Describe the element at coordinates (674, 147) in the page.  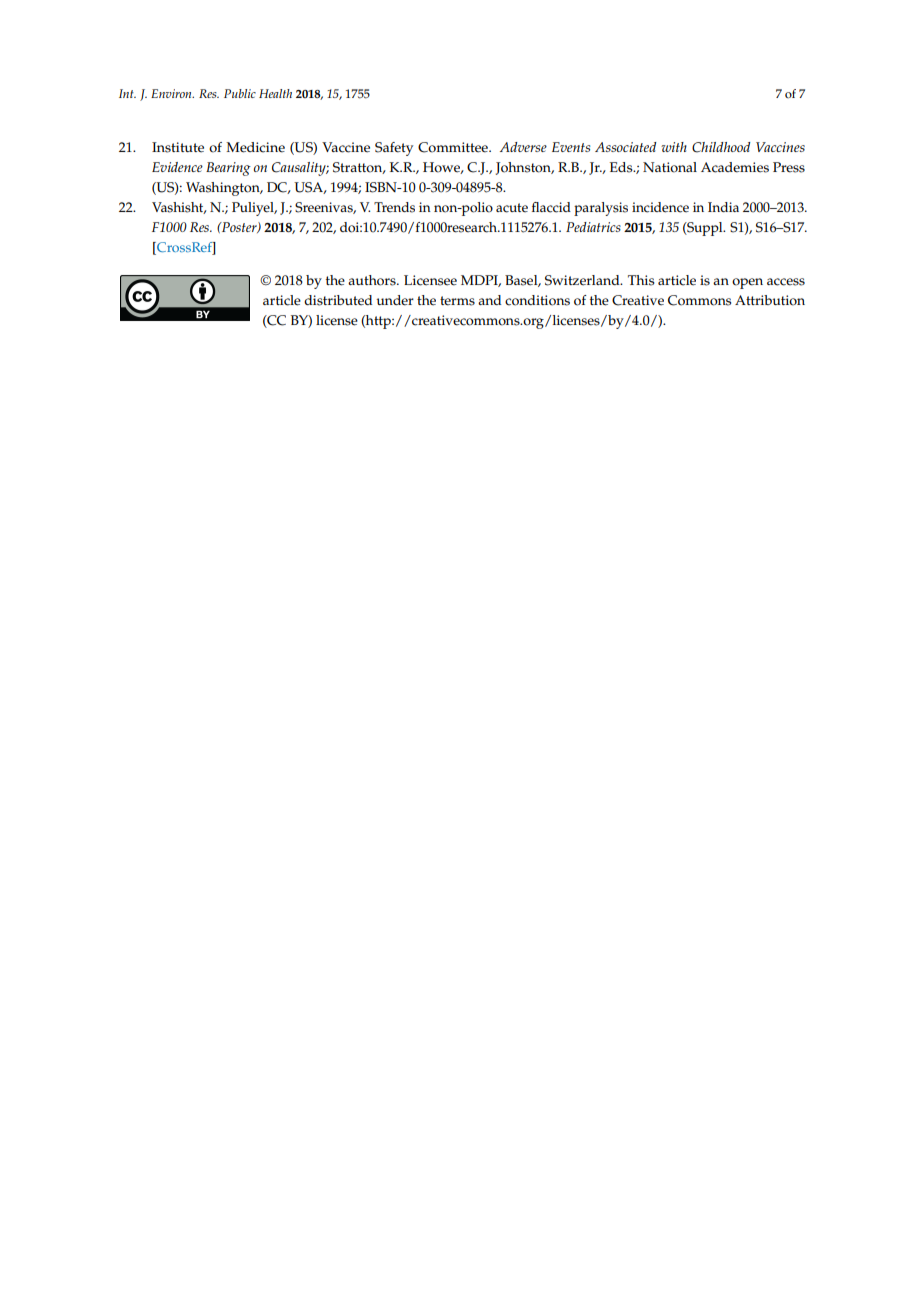
I see `with` at that location.
